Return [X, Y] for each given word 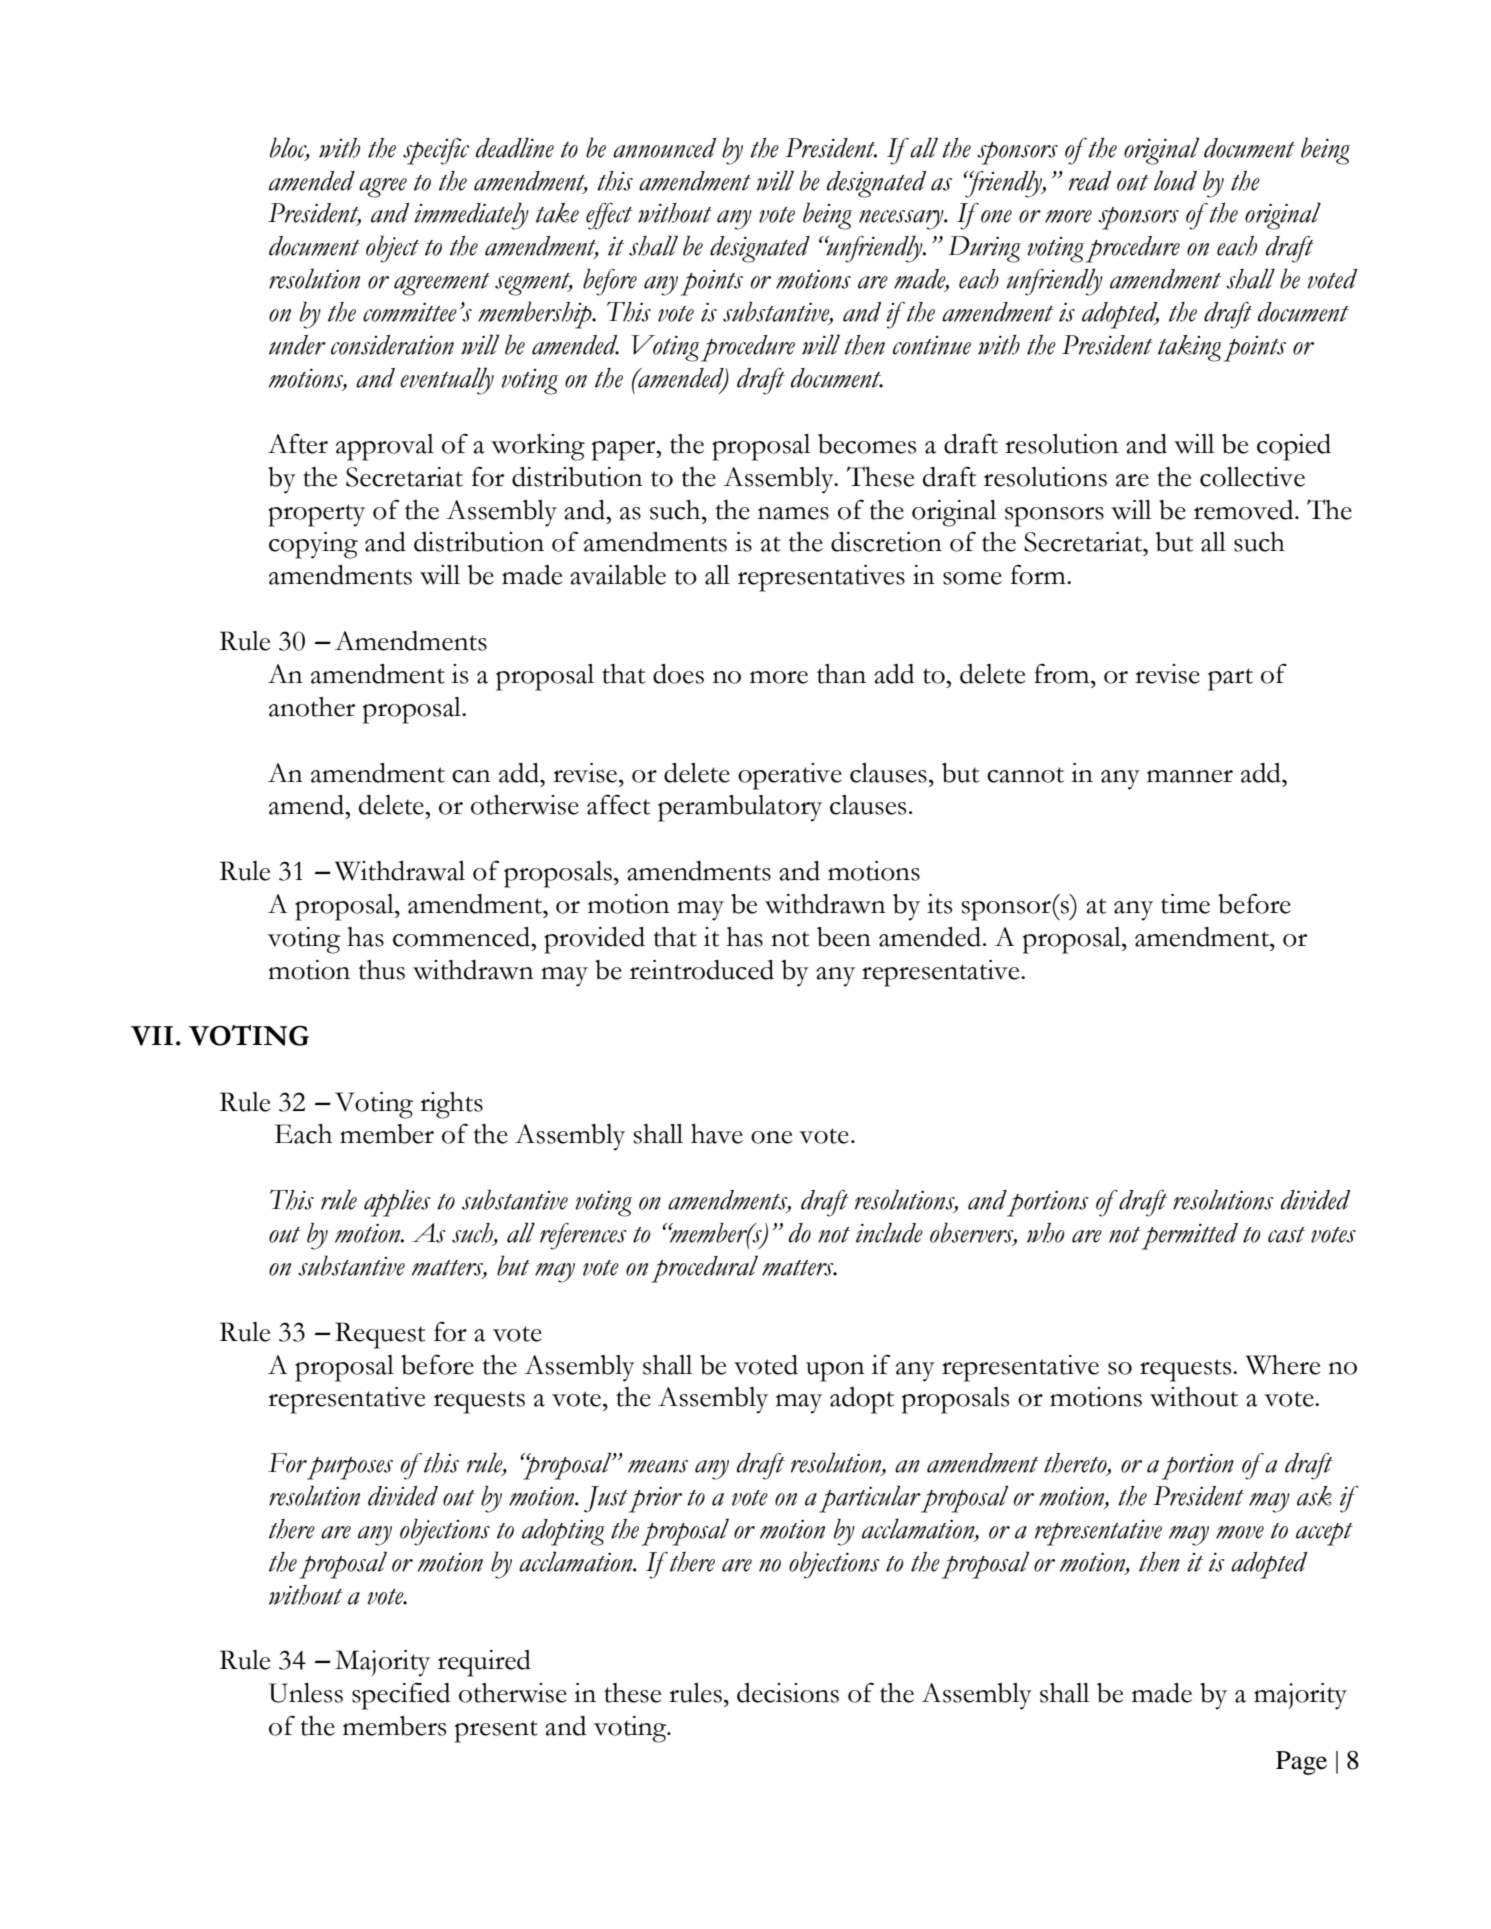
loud [1175, 180]
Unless [306, 1693]
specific [436, 151]
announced [665, 148]
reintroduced [702, 970]
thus [381, 970]
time [1185, 904]
